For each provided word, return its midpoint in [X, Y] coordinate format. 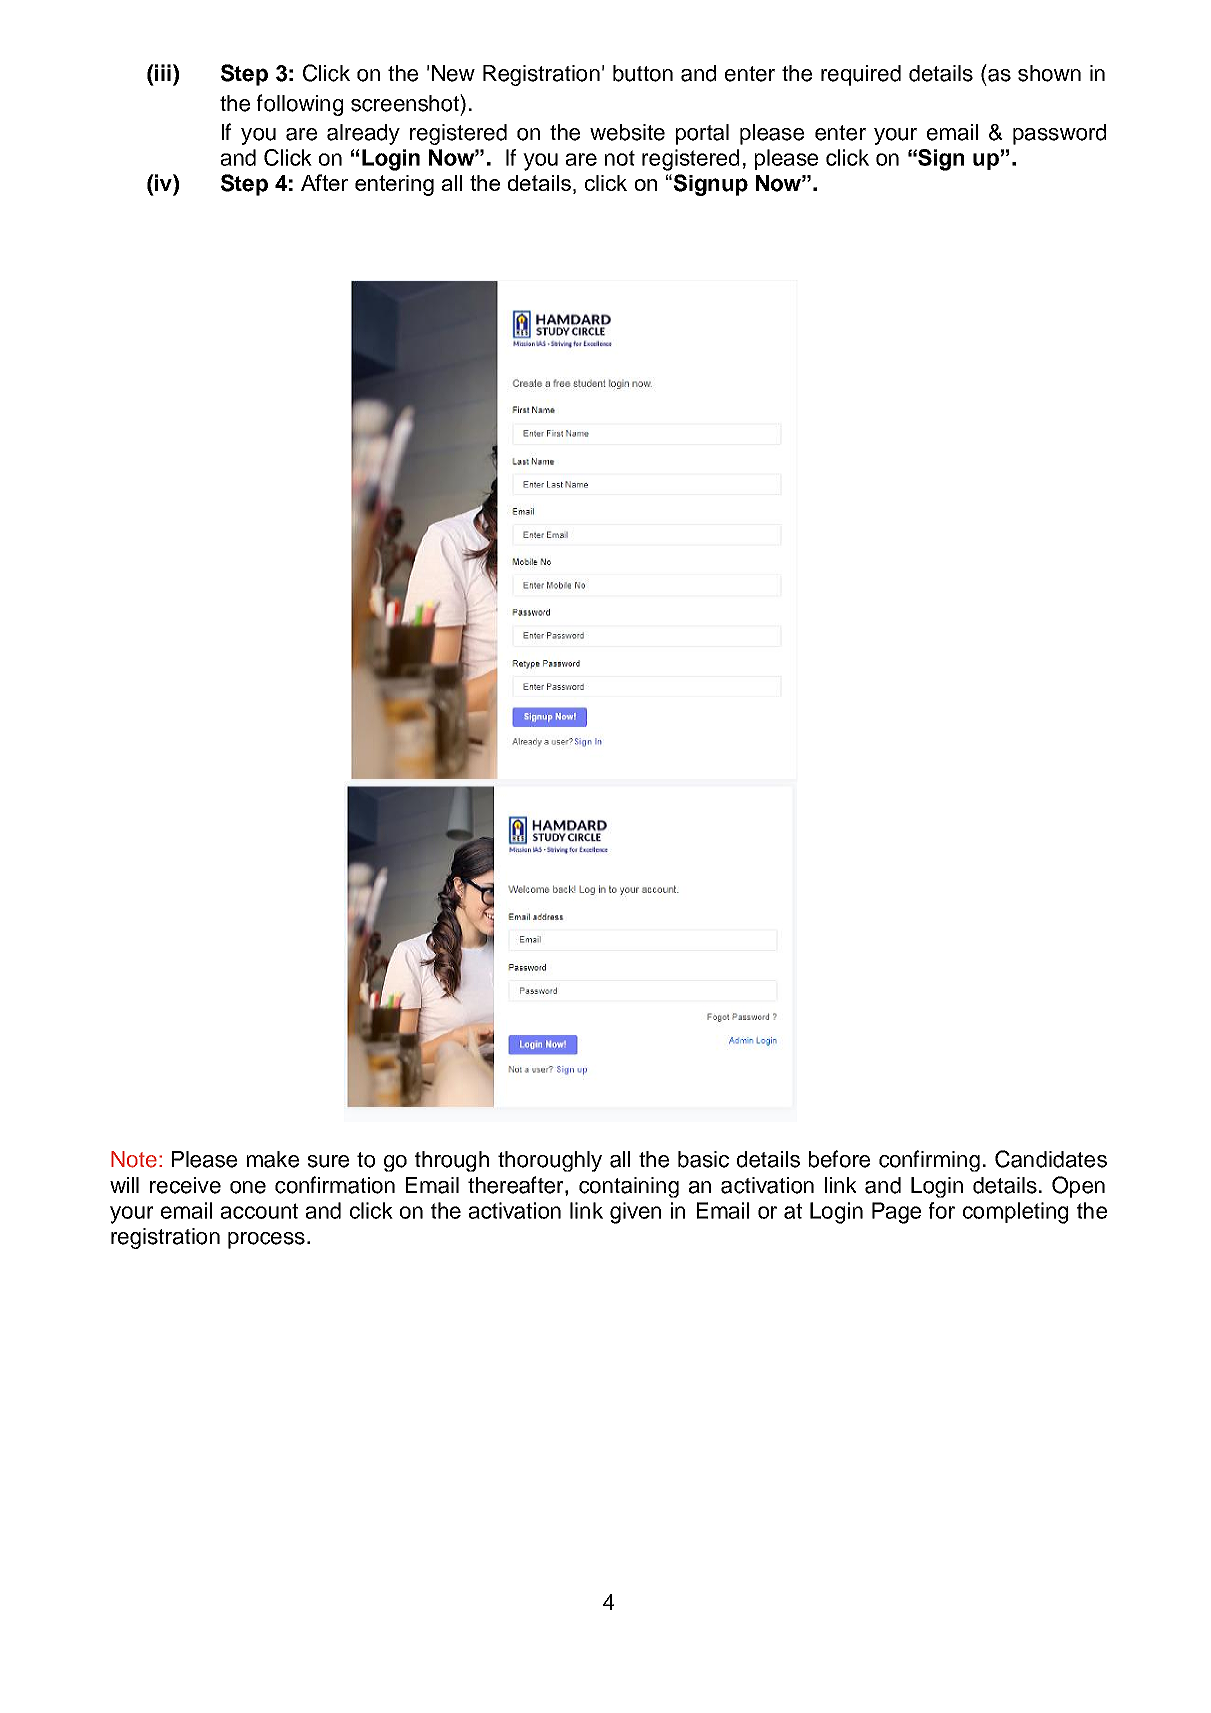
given [635, 1213]
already [363, 134]
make [273, 1159]
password [1059, 134]
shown [1049, 73]
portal [702, 134]
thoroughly [550, 1161]
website [627, 132]
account [259, 1211]
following [300, 105]
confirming [929, 1161]
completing [1015, 1213]
